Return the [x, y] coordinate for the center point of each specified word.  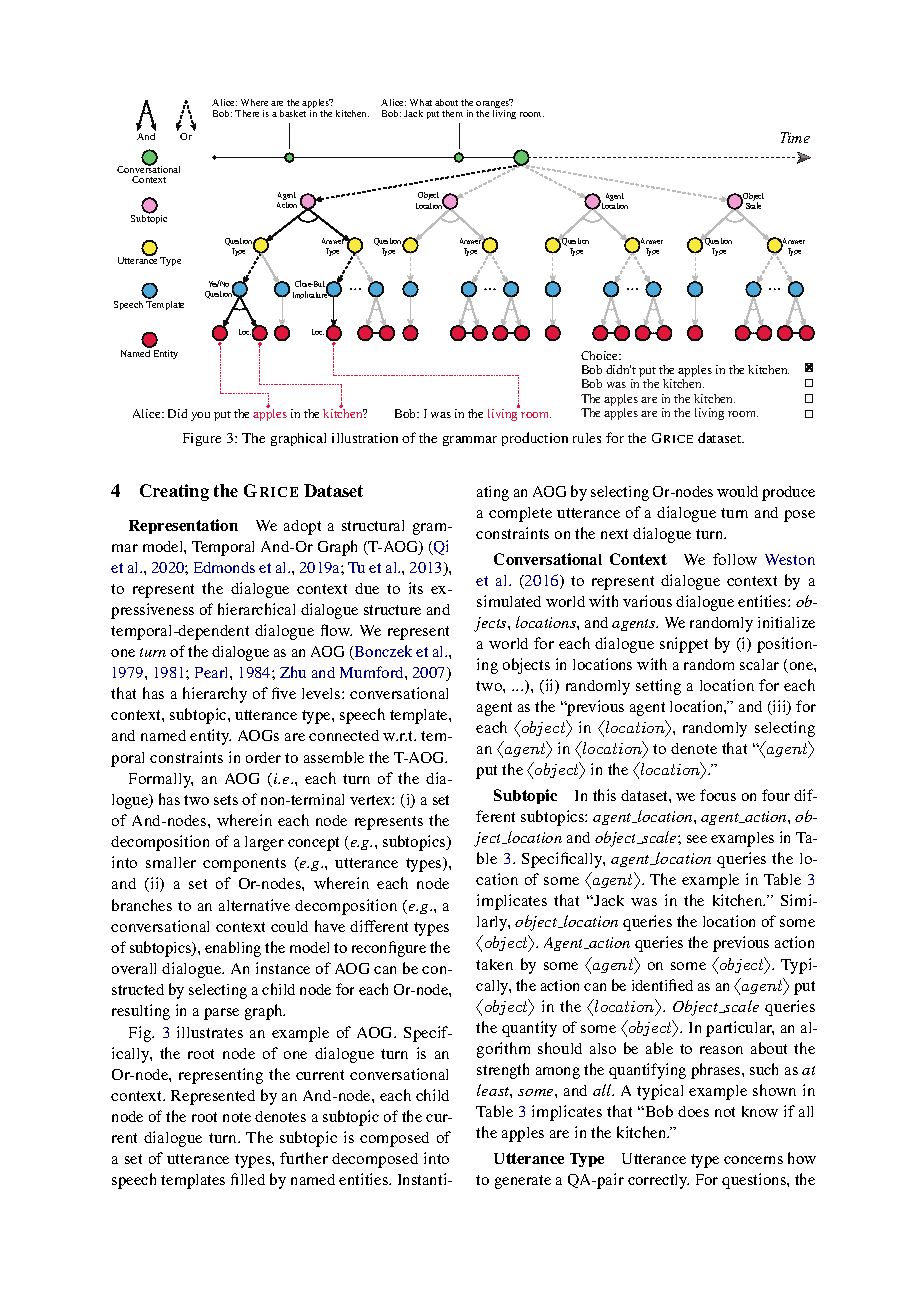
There [247, 113]
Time [795, 137]
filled [248, 1179]
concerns [753, 1160]
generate [523, 1182]
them [452, 113]
